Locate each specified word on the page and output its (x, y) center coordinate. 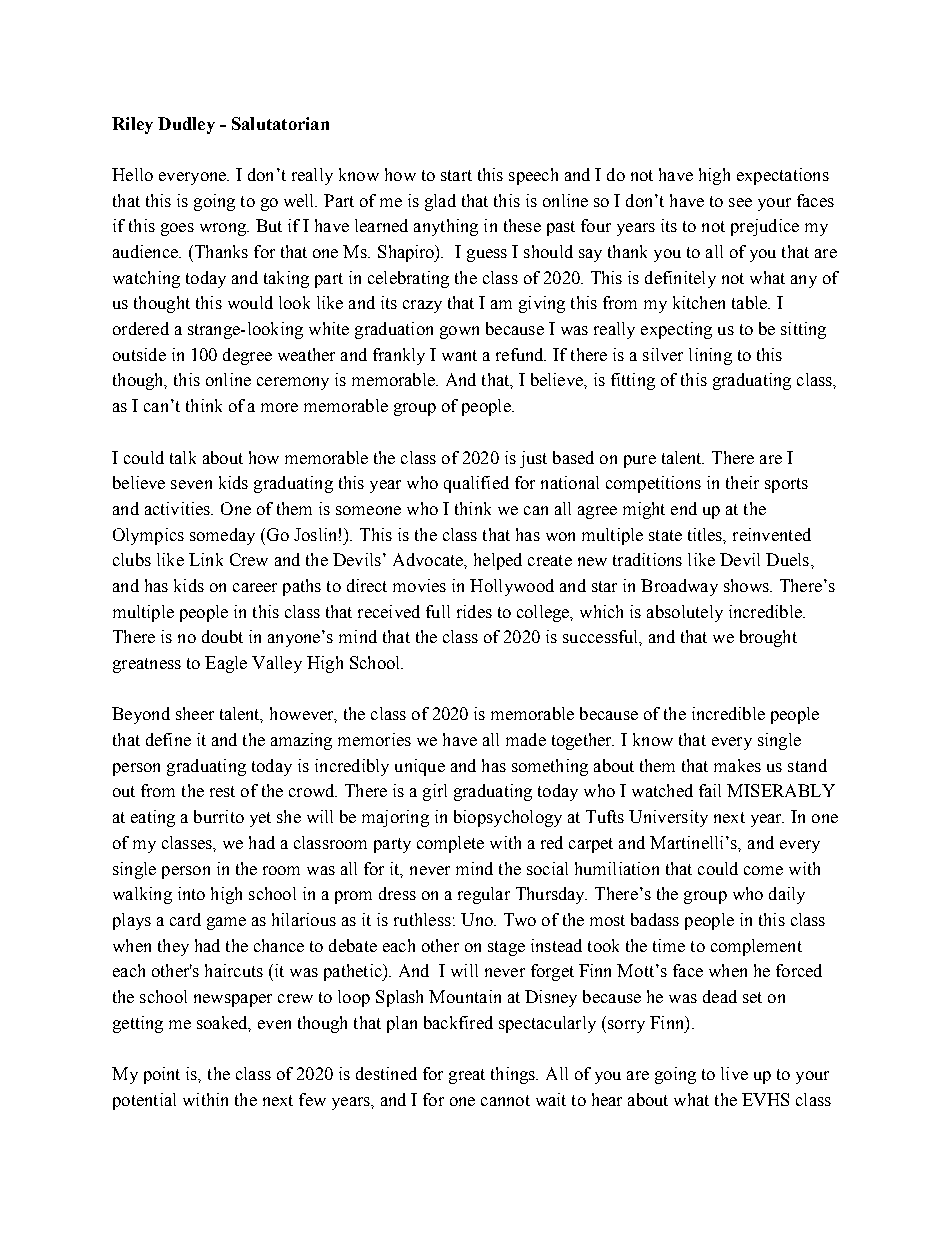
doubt (222, 636)
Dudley (186, 125)
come (763, 870)
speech (533, 176)
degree (247, 356)
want (459, 355)
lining (710, 356)
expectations (783, 176)
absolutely (685, 613)
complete (450, 844)
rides (474, 611)
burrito (219, 816)
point (162, 1075)
